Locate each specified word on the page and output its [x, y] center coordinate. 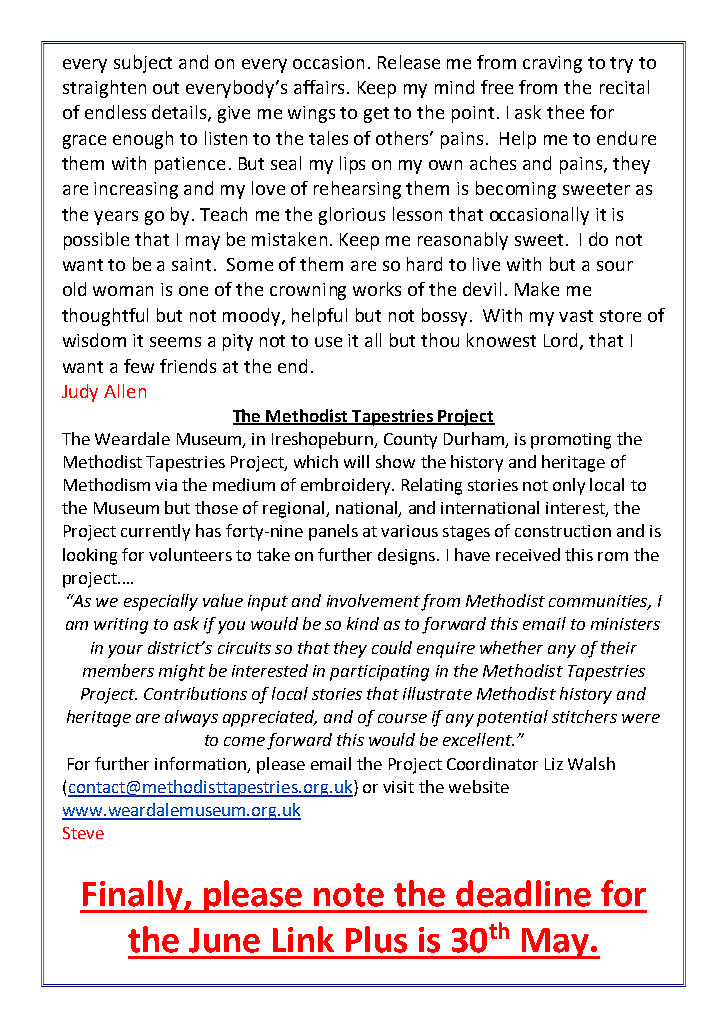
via [166, 485]
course [402, 718]
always [191, 718]
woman [123, 291]
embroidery [347, 486]
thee [565, 112]
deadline [523, 893]
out [166, 88]
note [349, 895]
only [569, 486]
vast [576, 316]
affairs [319, 87]
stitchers [584, 716]
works [377, 289]
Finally [133, 896]
